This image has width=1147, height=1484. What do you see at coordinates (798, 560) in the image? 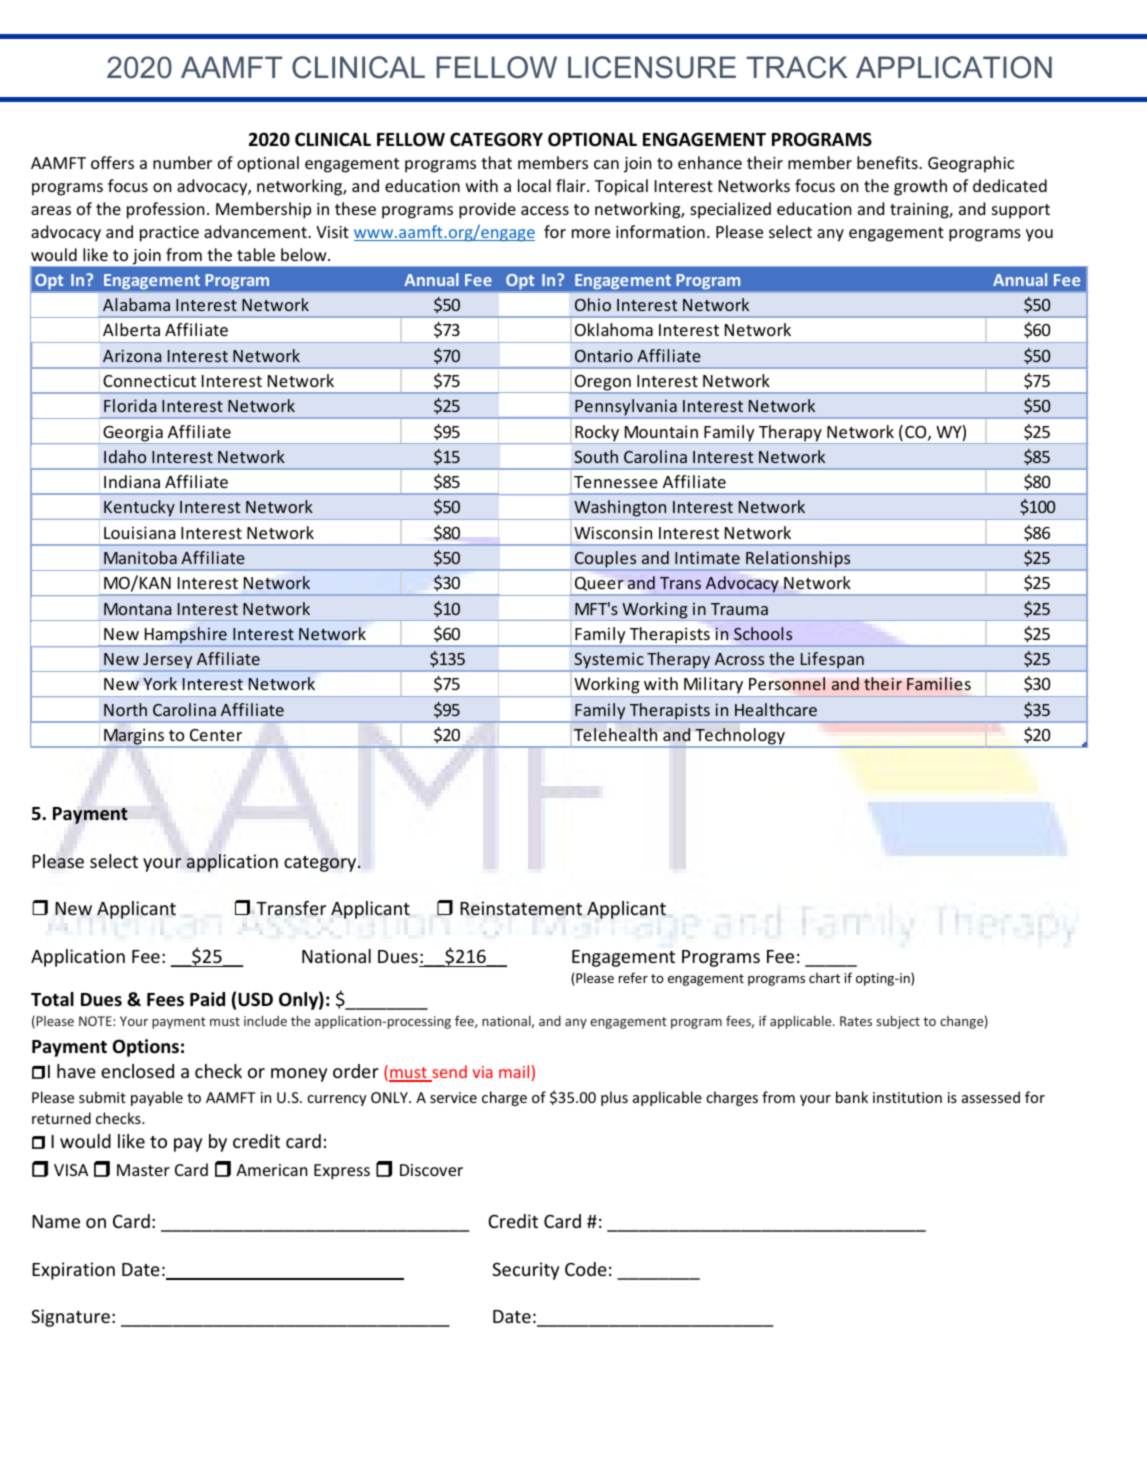
I see `Relationships` at bounding box center [798, 560].
